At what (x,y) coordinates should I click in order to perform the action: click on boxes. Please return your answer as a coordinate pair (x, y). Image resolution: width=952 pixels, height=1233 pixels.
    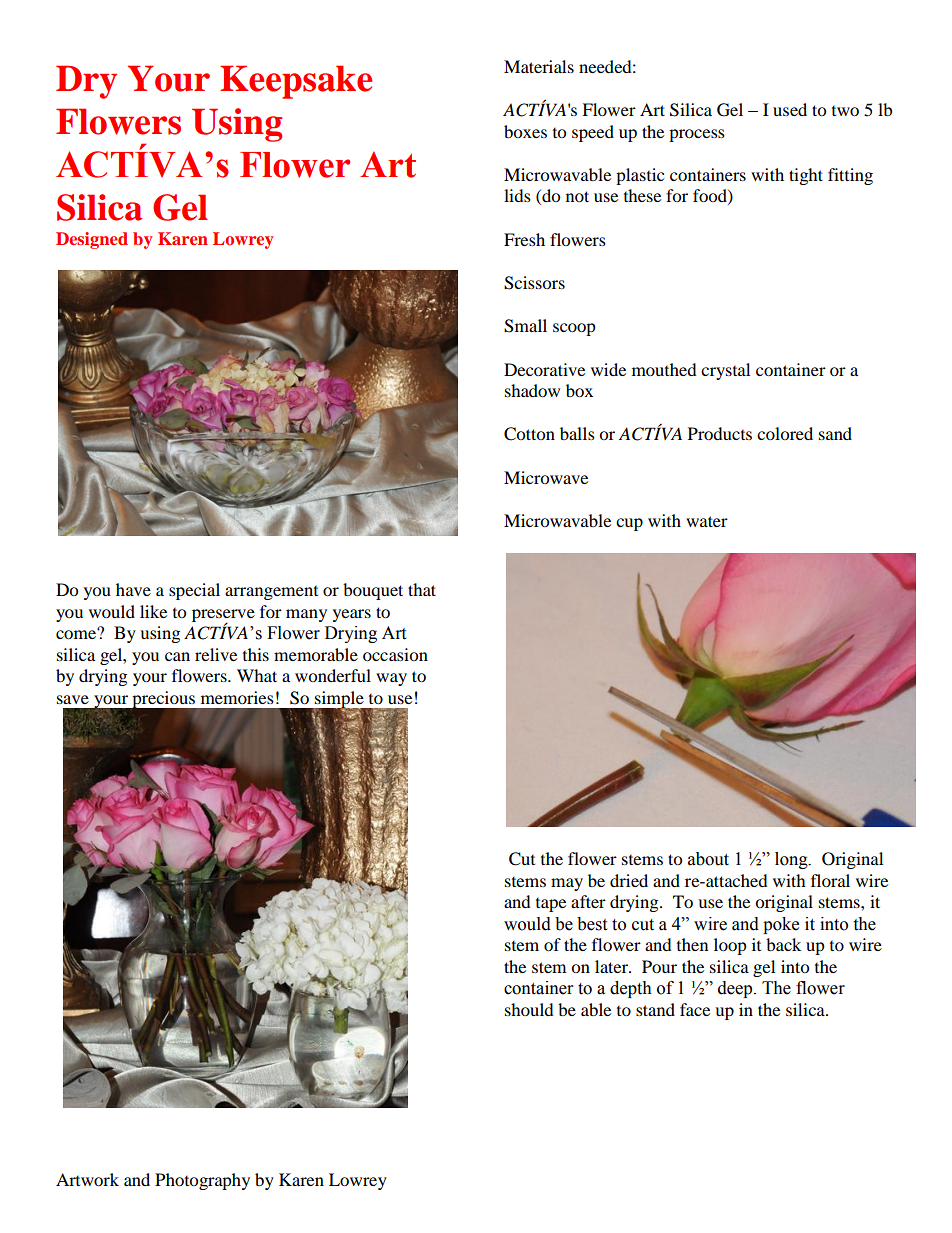
    Looking at the image, I should click on (525, 131).
